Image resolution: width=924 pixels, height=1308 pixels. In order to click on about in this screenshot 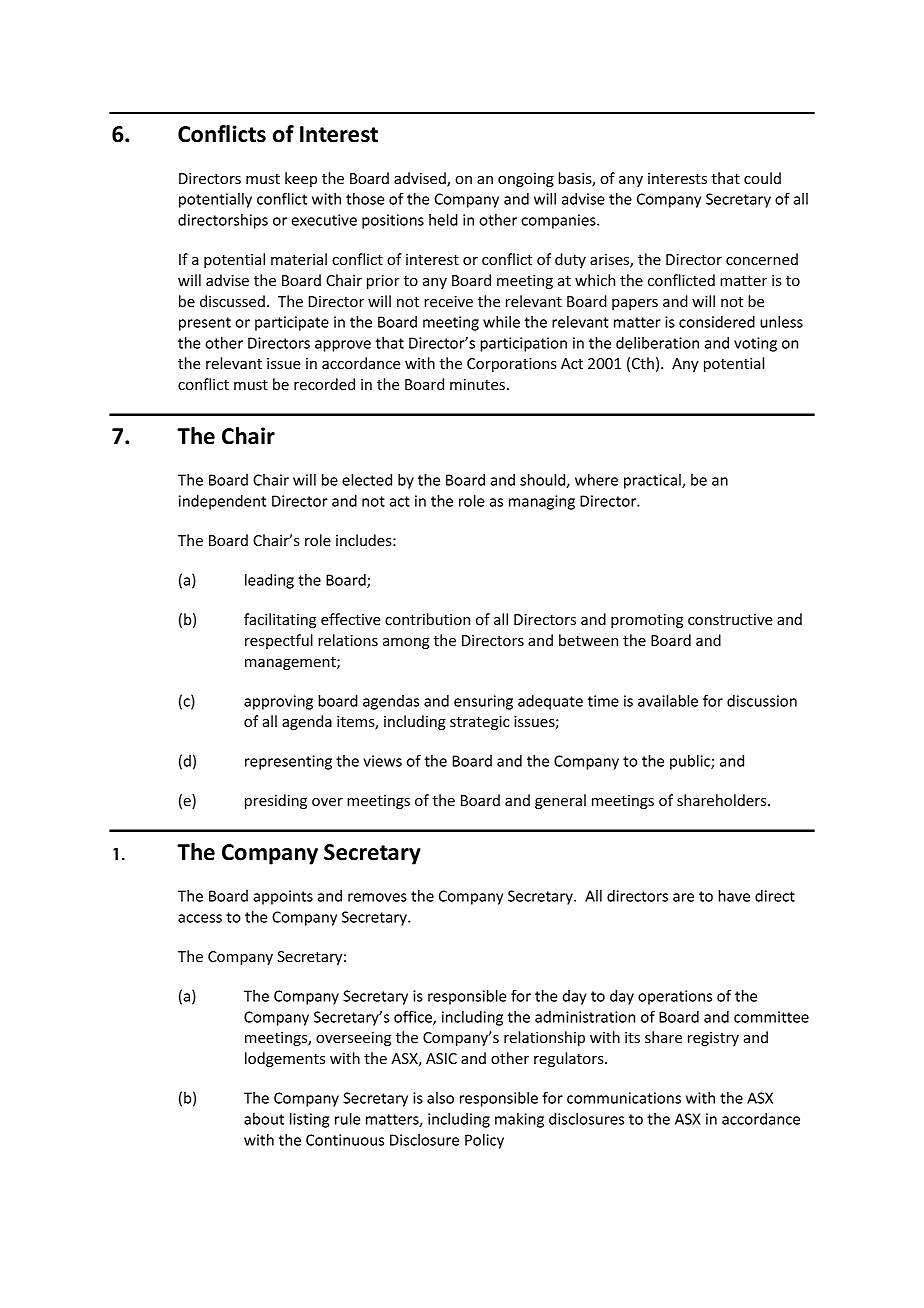, I will do `click(264, 1119)`.
